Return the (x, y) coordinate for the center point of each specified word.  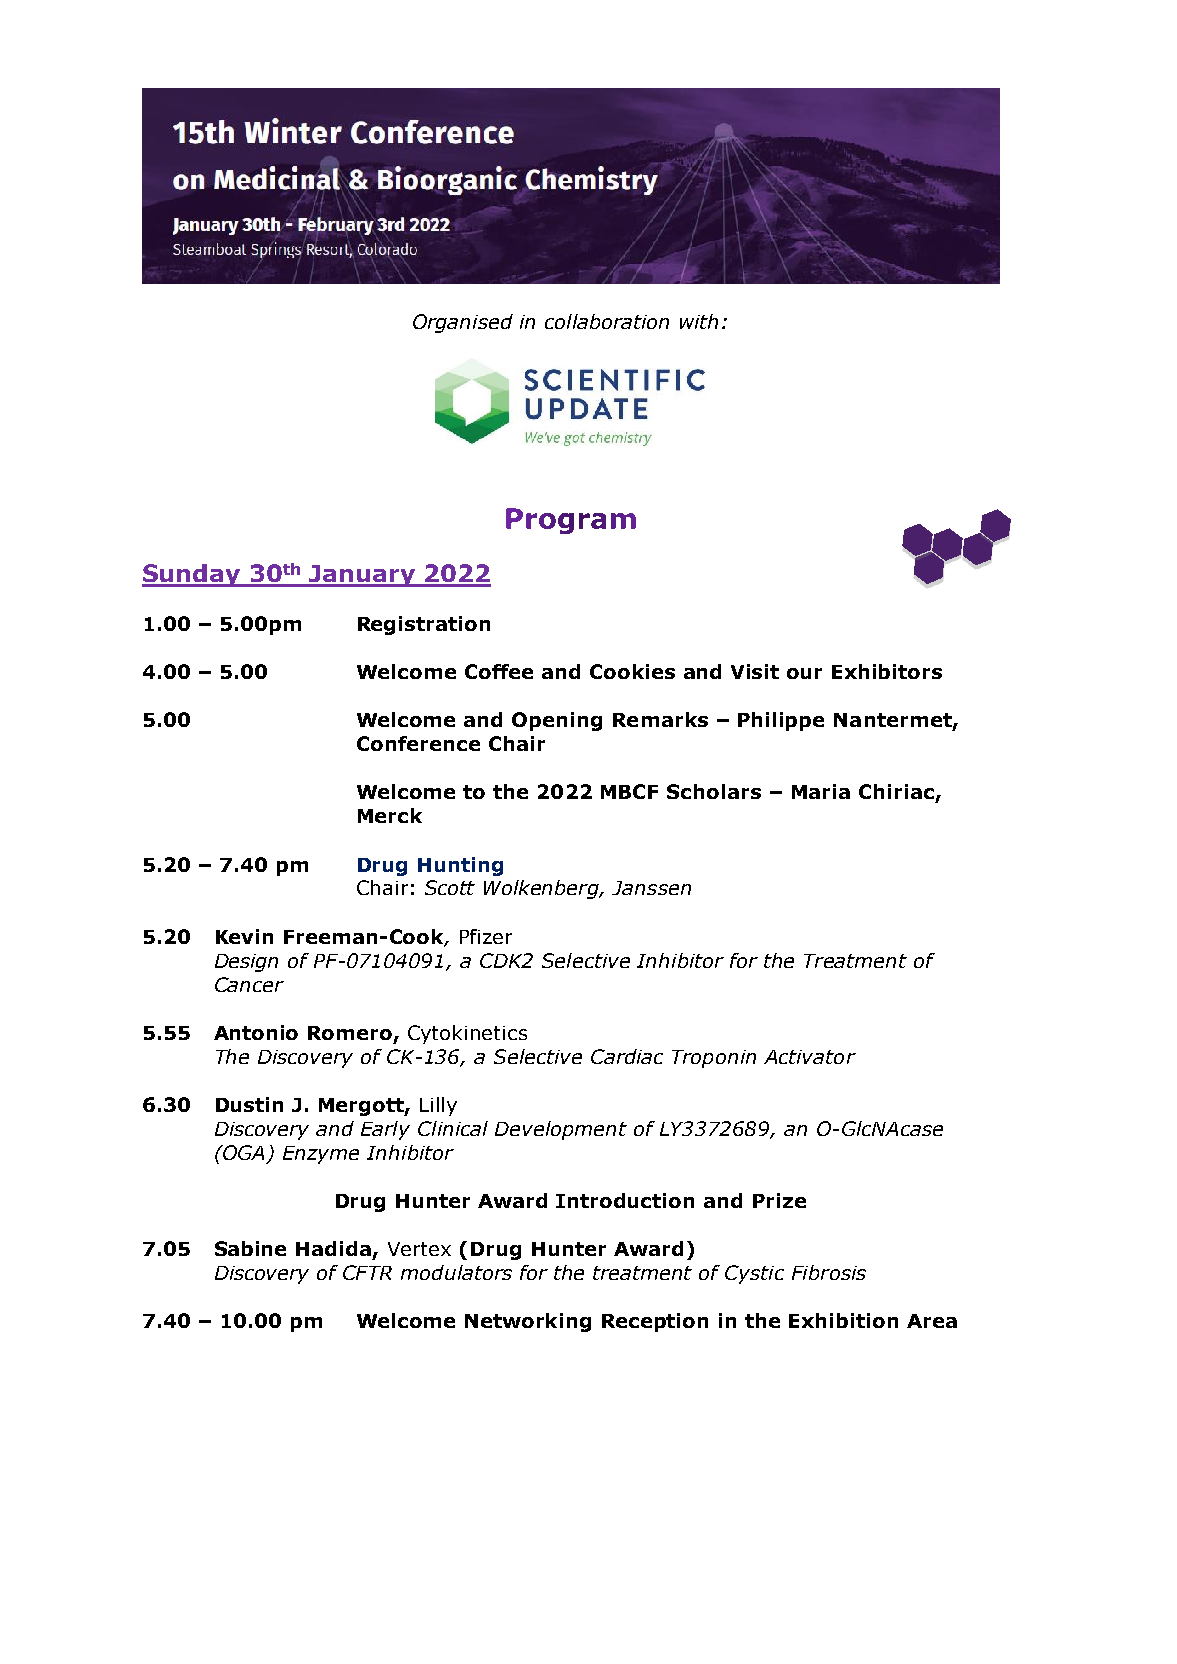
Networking (528, 1322)
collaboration (607, 321)
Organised (463, 323)
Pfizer (486, 936)
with (699, 321)
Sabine (250, 1248)
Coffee (499, 671)
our (804, 673)
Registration (424, 625)
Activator (810, 1057)
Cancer (249, 984)
